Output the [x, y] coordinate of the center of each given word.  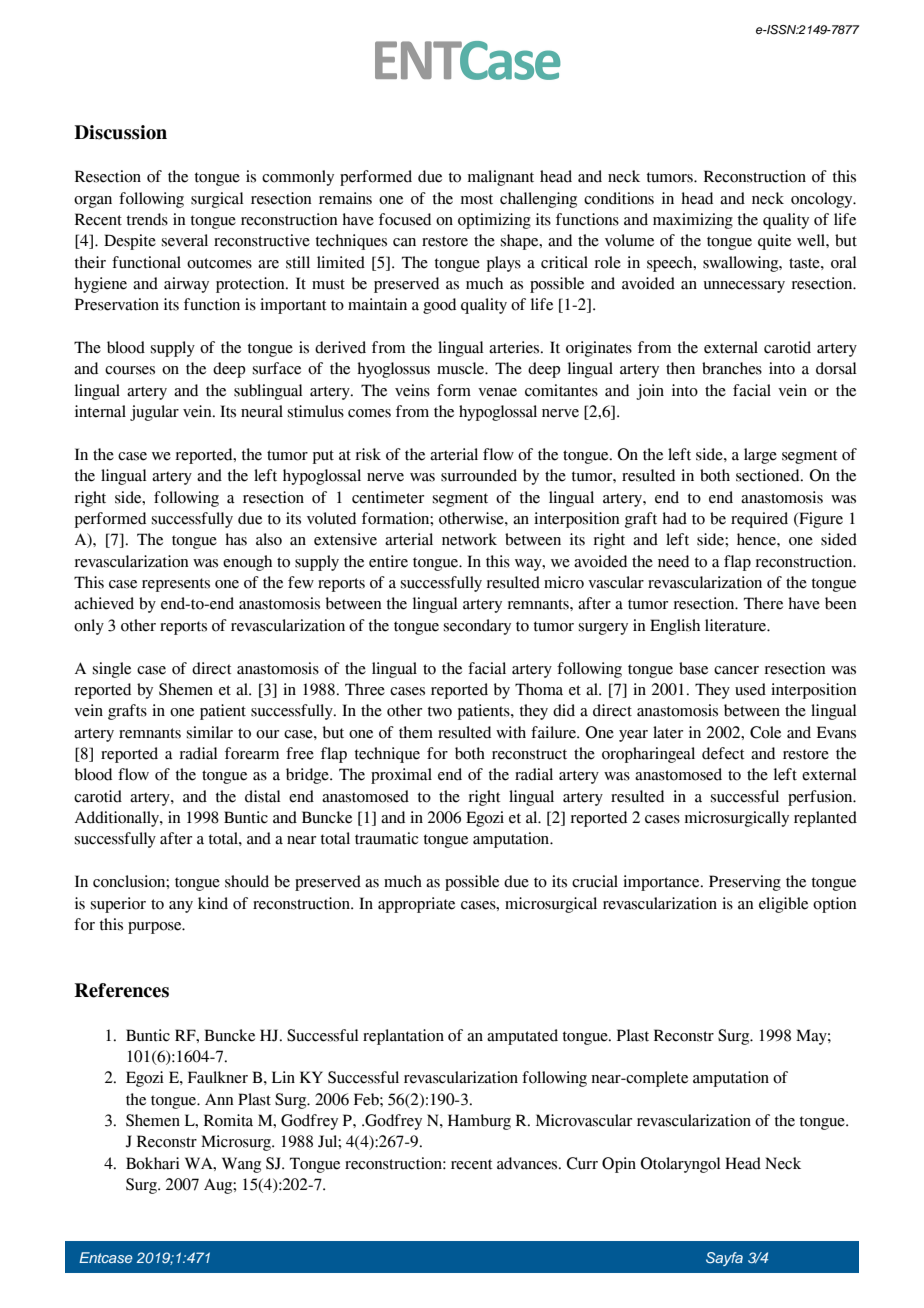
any [181, 907]
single [112, 670]
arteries [515, 347]
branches [732, 368]
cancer [736, 670]
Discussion [120, 132]
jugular [154, 413]
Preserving [745, 883]
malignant [501, 178]
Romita [228, 1120]
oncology [823, 200]
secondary [477, 627]
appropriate [416, 905]
